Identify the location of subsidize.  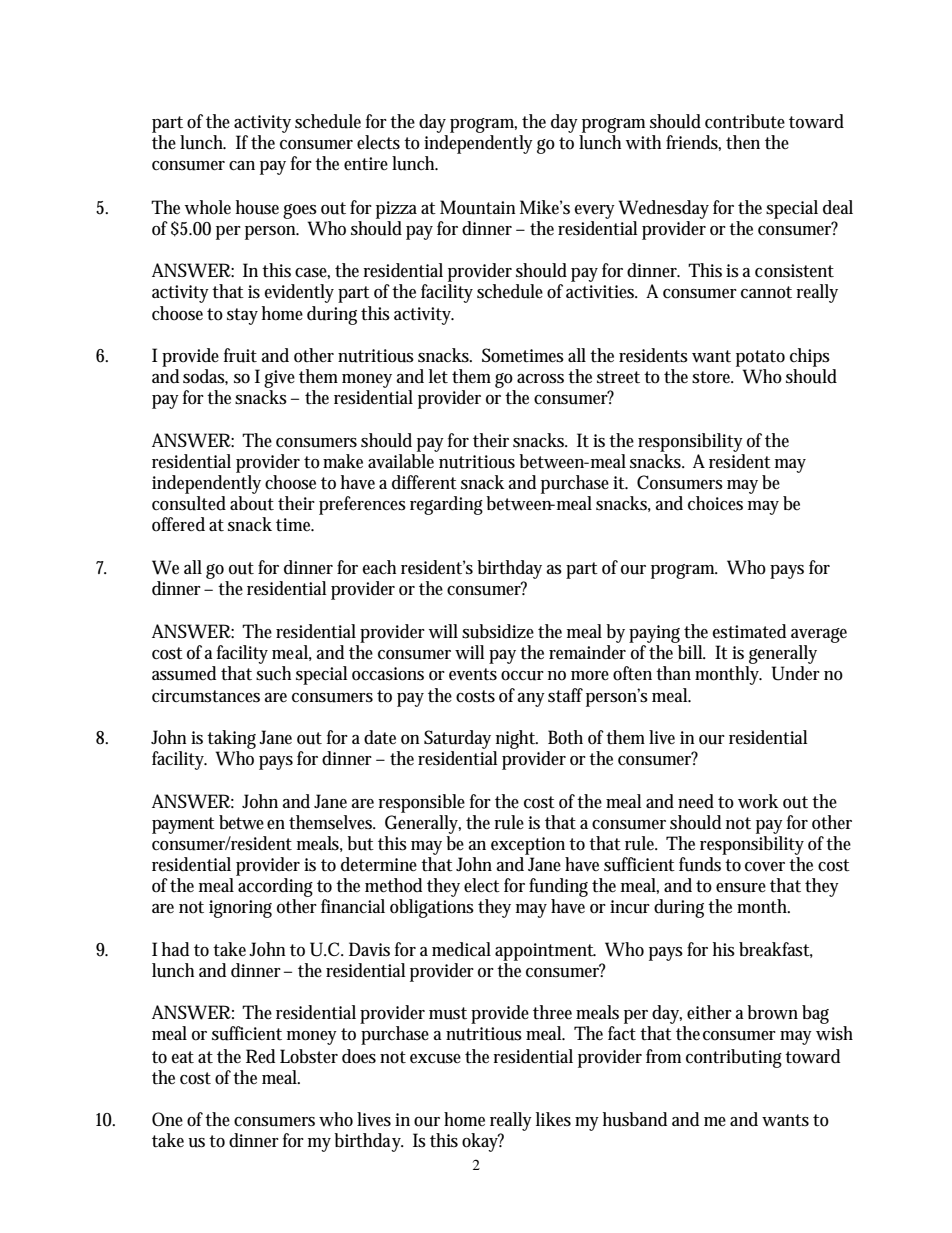
(498, 631).
